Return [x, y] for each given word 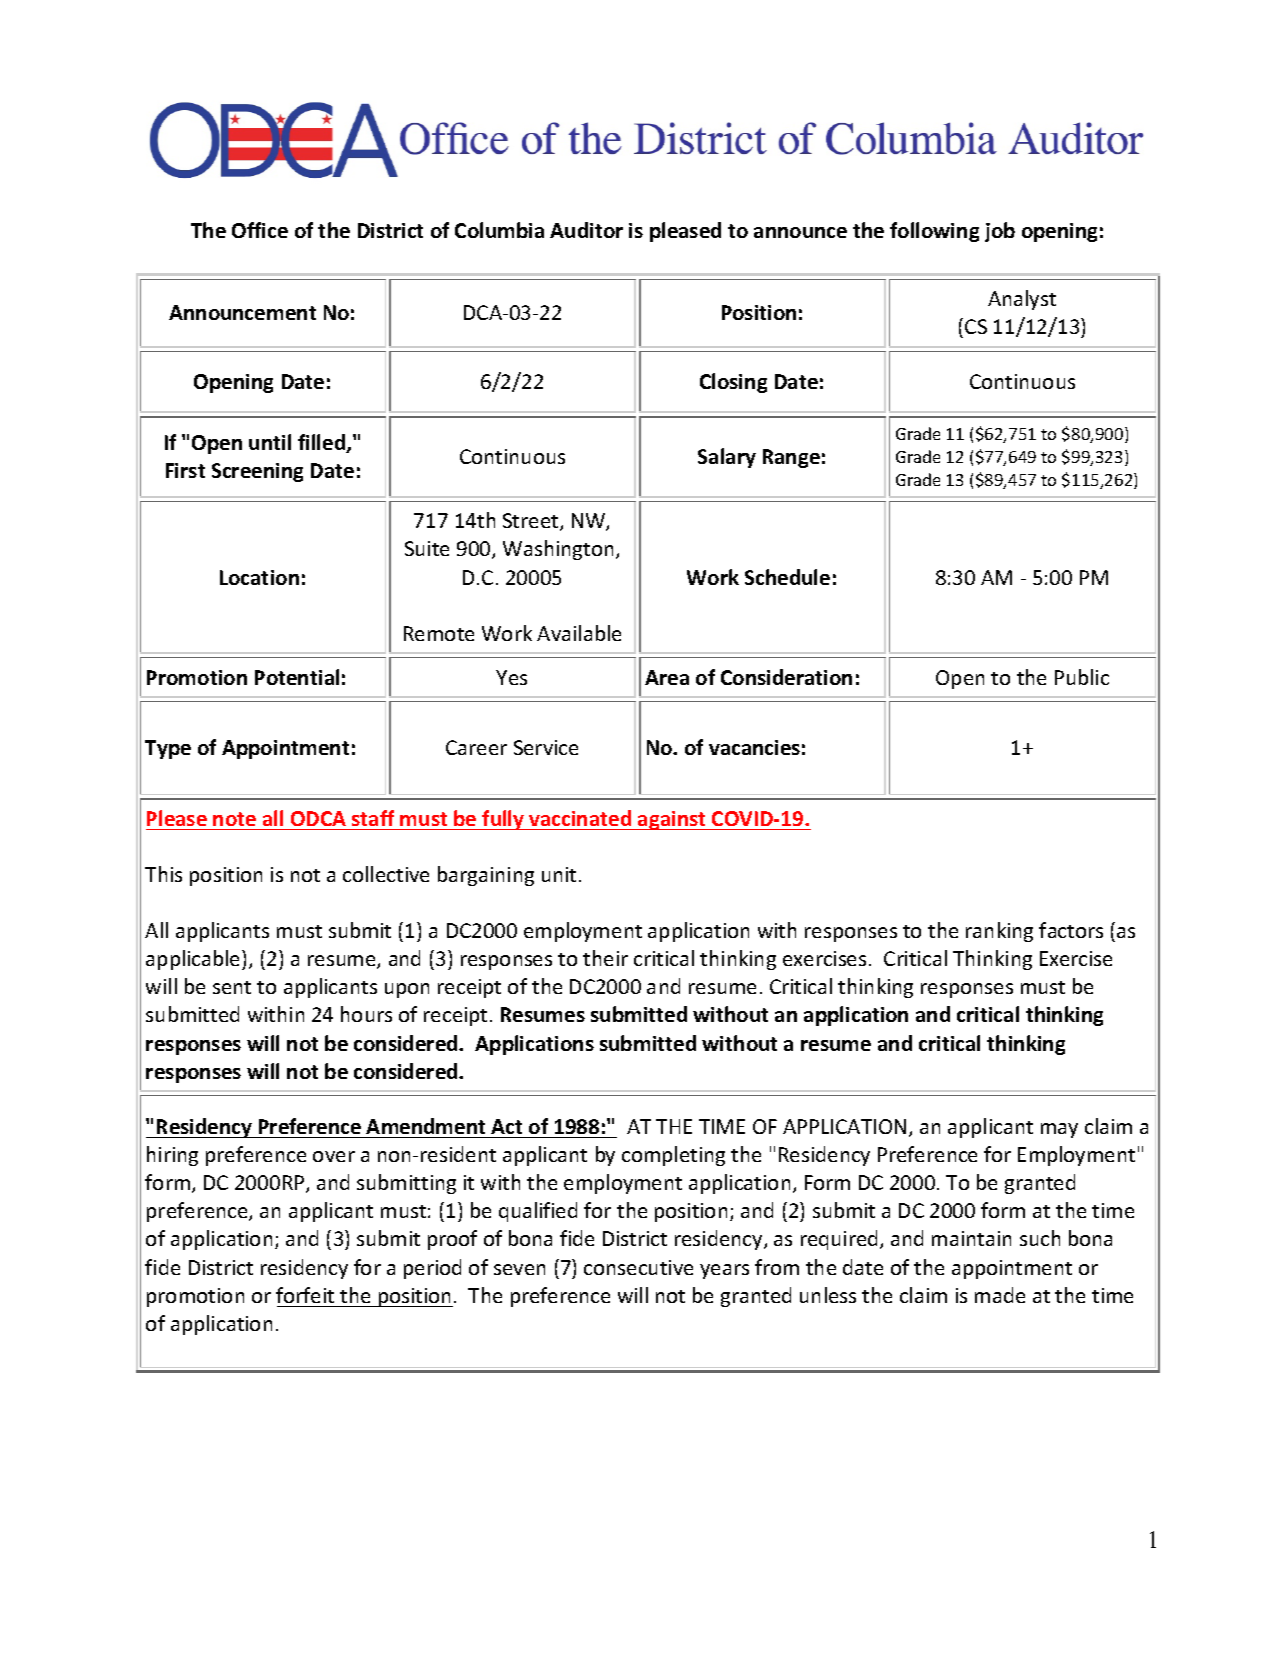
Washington [558, 550]
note [234, 819]
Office [260, 230]
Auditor [586, 230]
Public [1082, 677]
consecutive [638, 1267]
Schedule [787, 577]
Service [546, 747]
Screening [257, 472]
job [1000, 232]
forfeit [305, 1295]
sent [232, 987]
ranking [999, 932]
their [605, 958]
